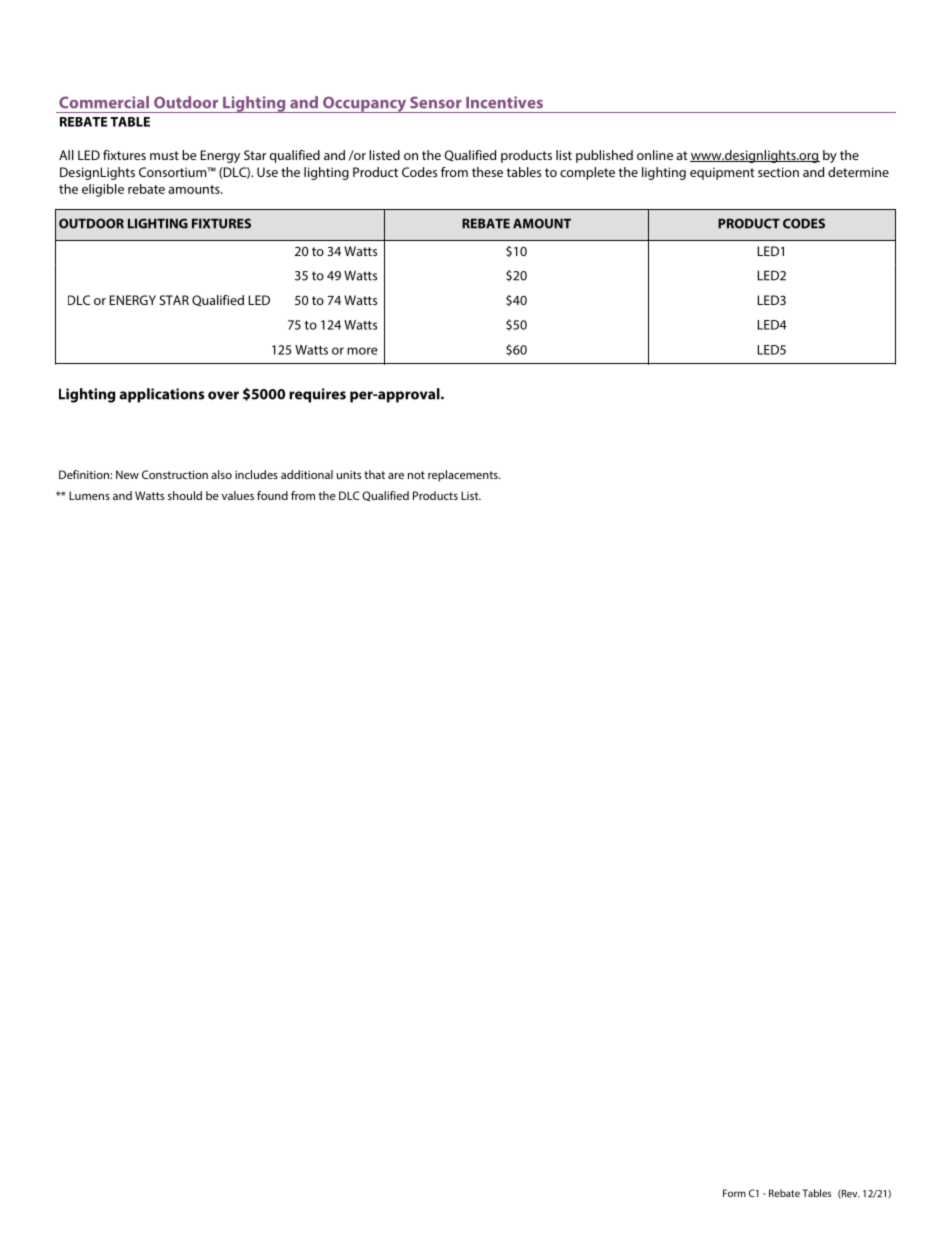 The image size is (952, 1233). What do you see at coordinates (164, 155) in the image?
I see `must` at bounding box center [164, 155].
